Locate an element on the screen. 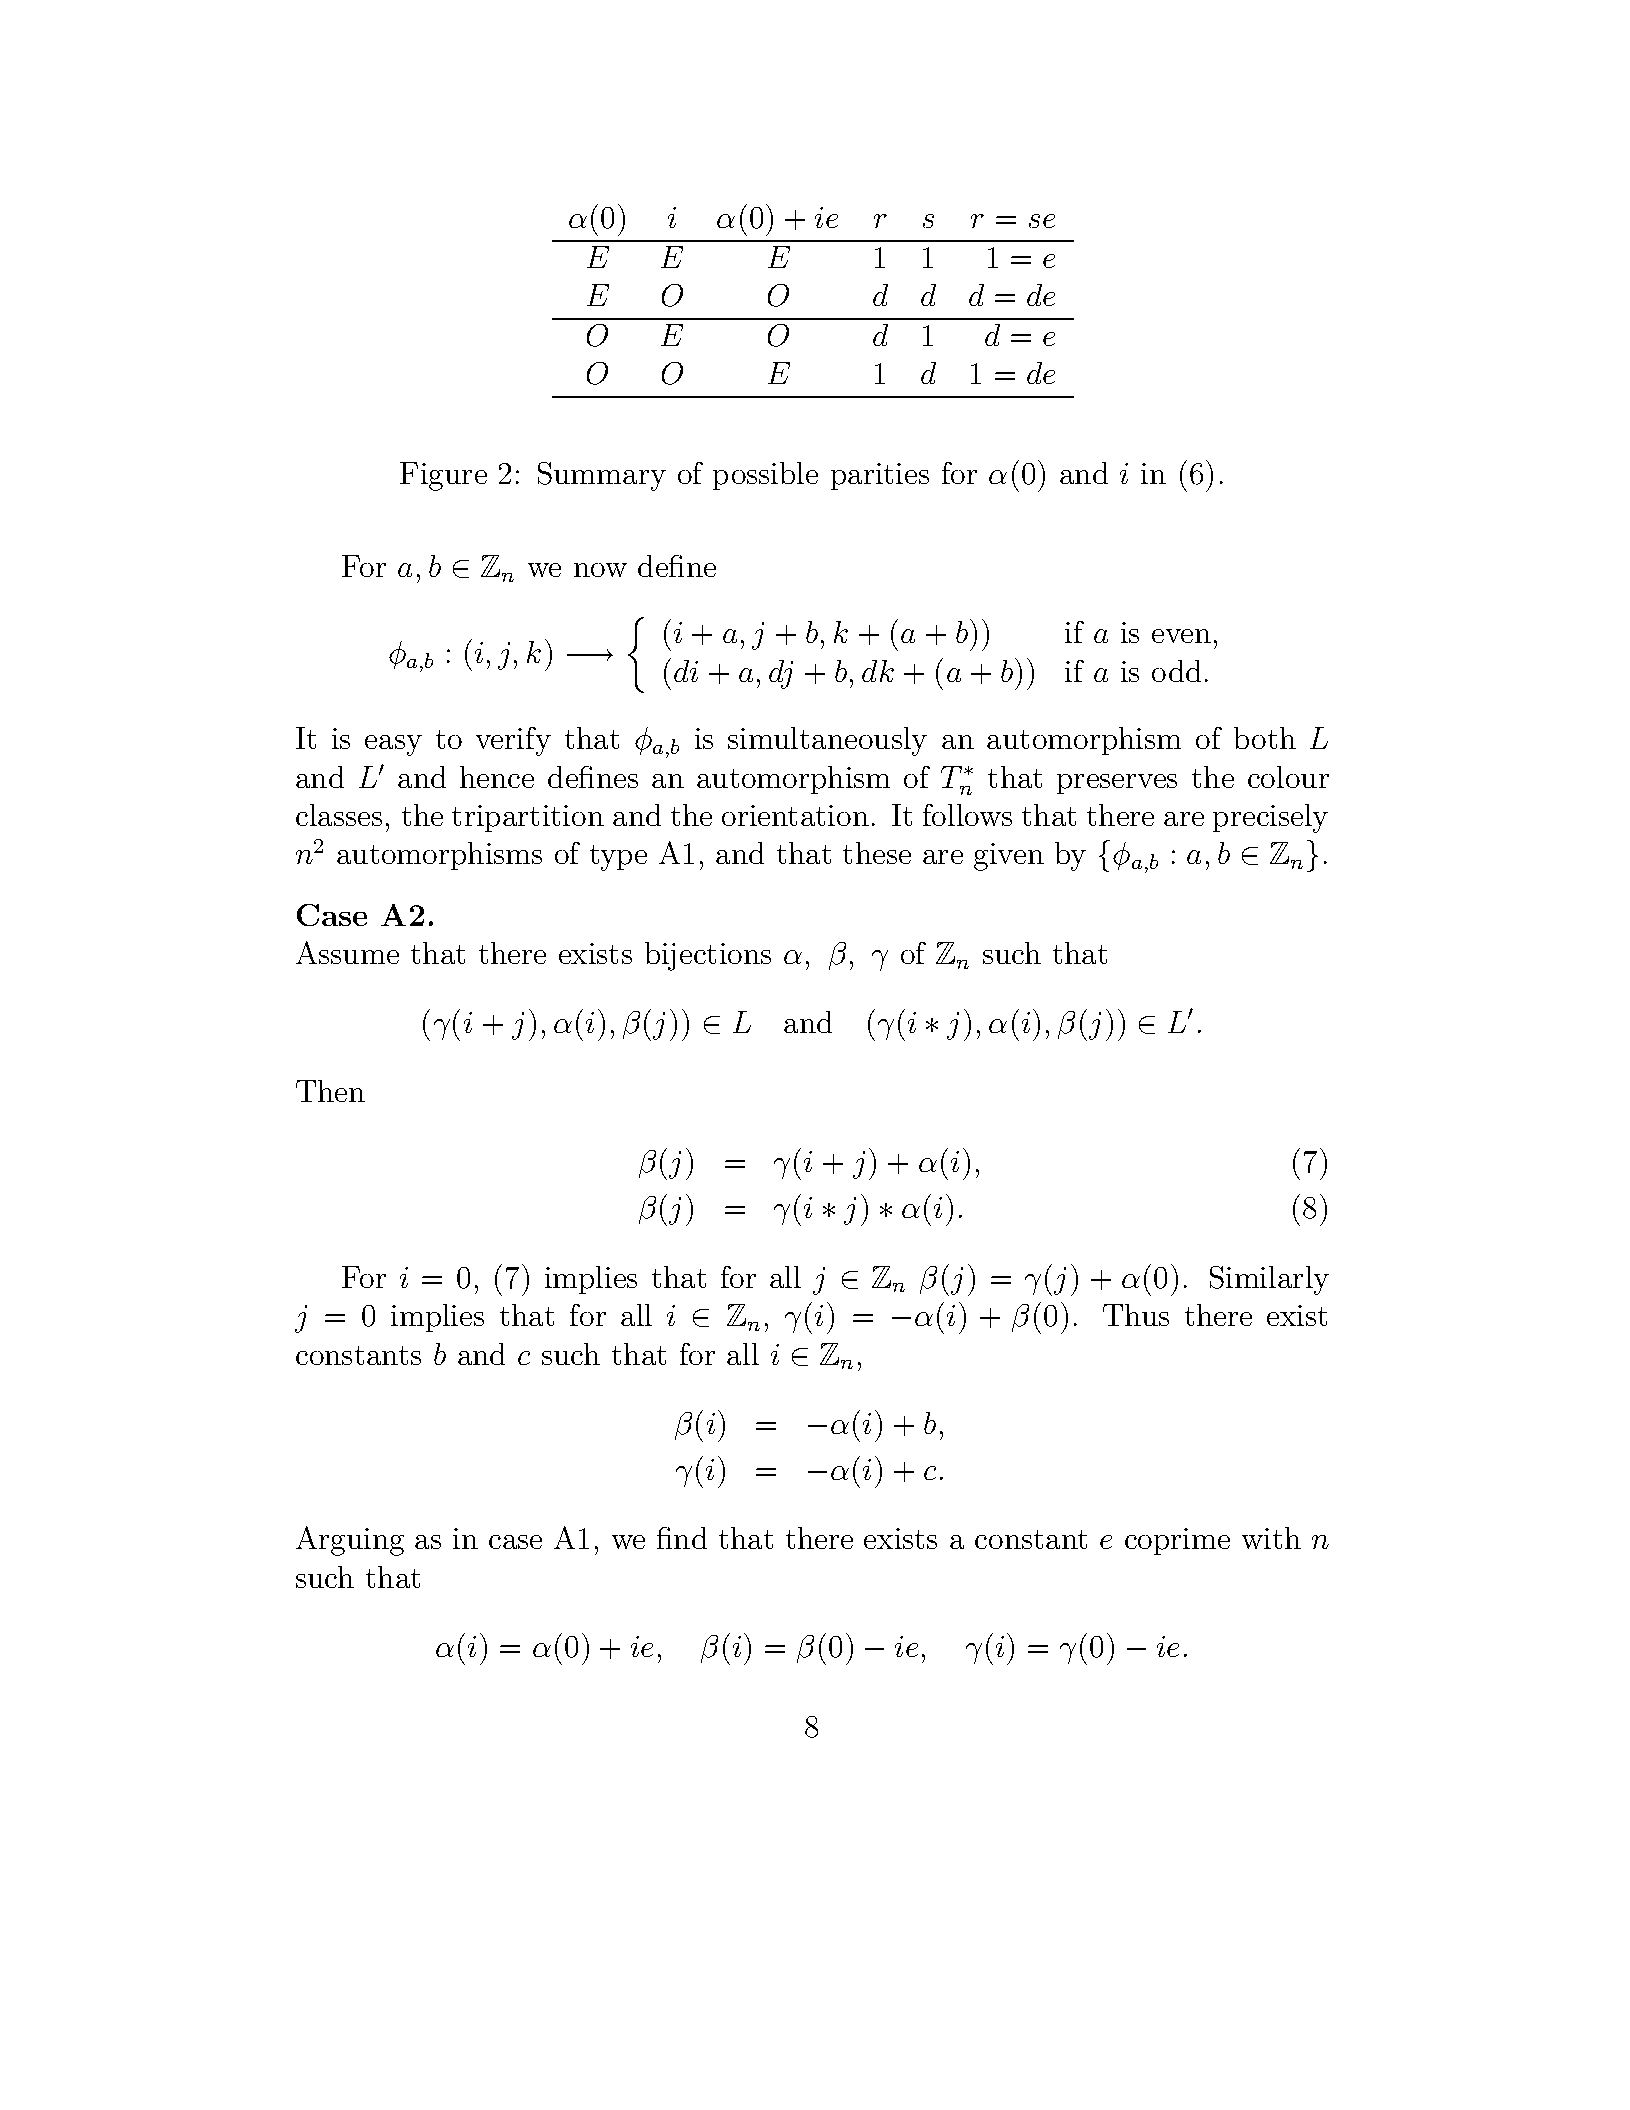  Similarly is located at coordinates (1269, 1280).
